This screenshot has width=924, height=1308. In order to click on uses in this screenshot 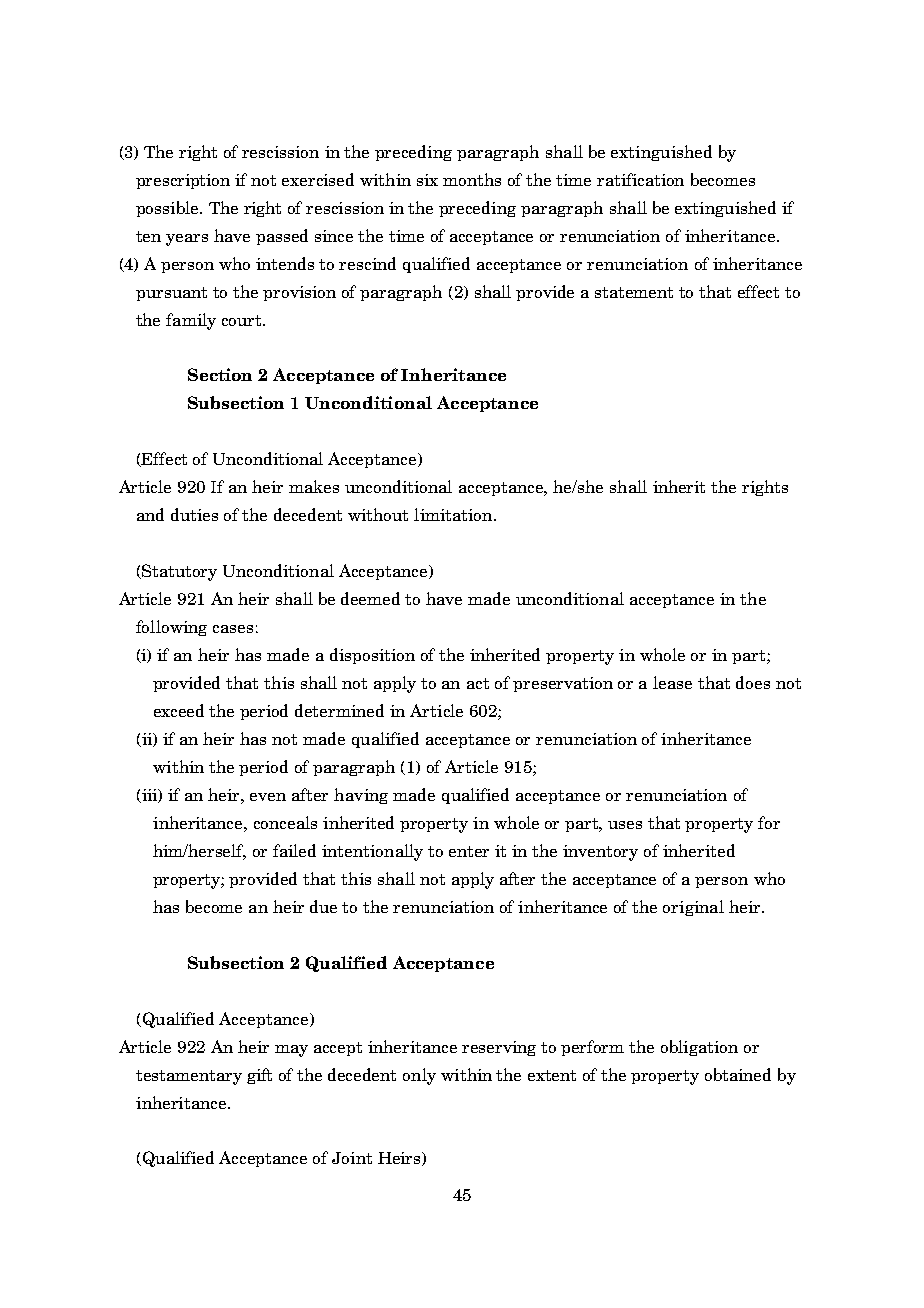, I will do `click(625, 825)`.
